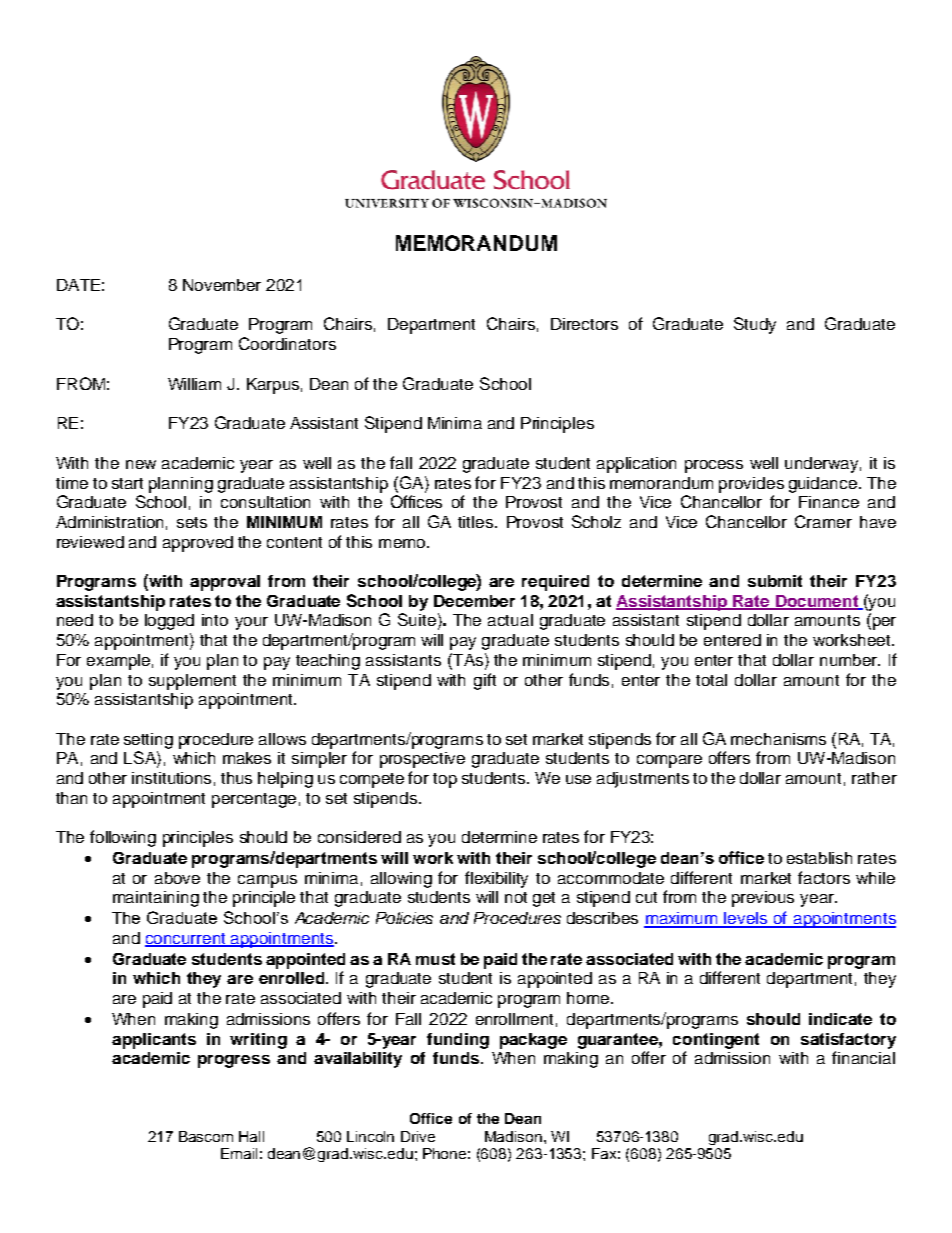  I want to click on Bascom, so click(206, 1136).
